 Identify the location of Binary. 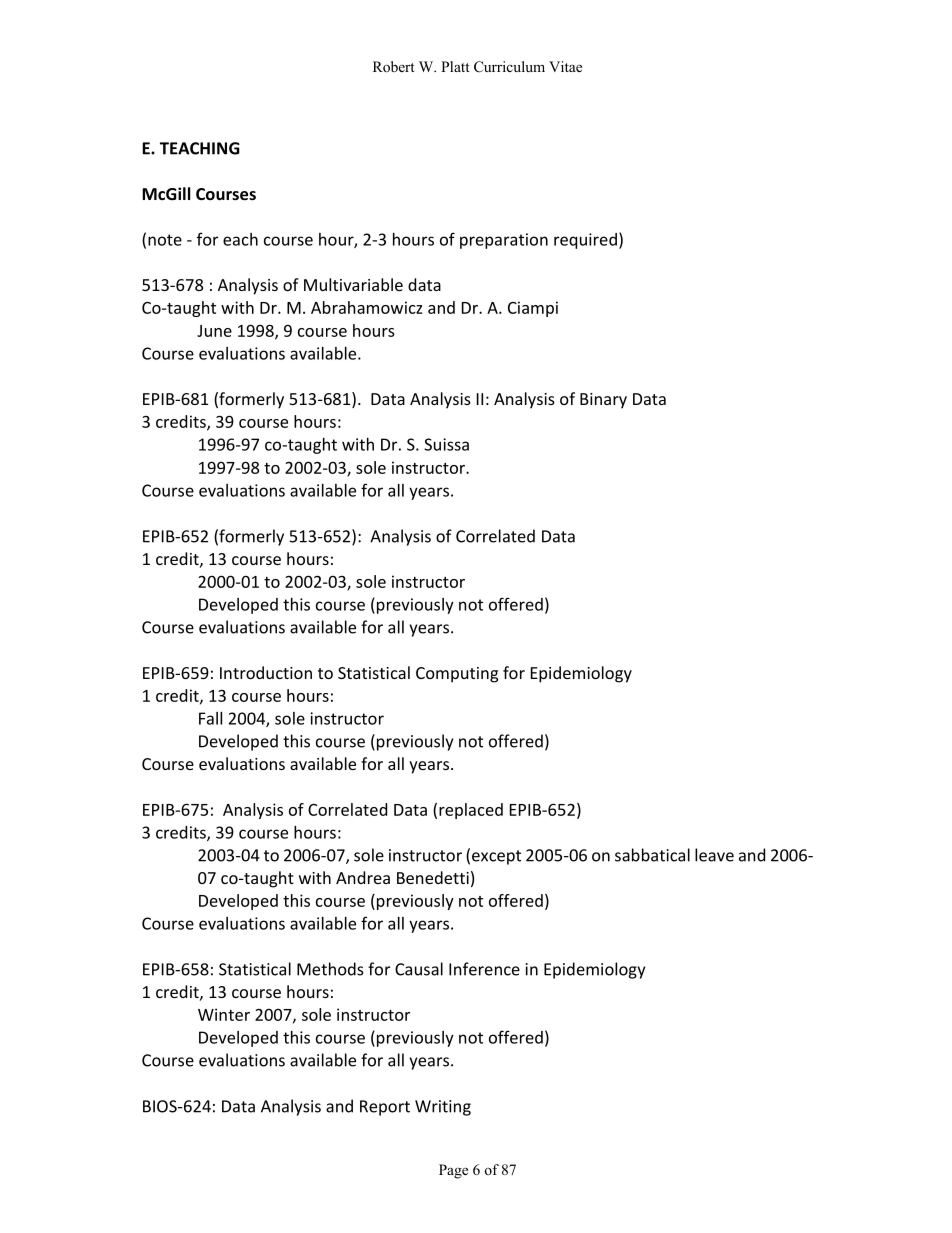
(603, 401).
